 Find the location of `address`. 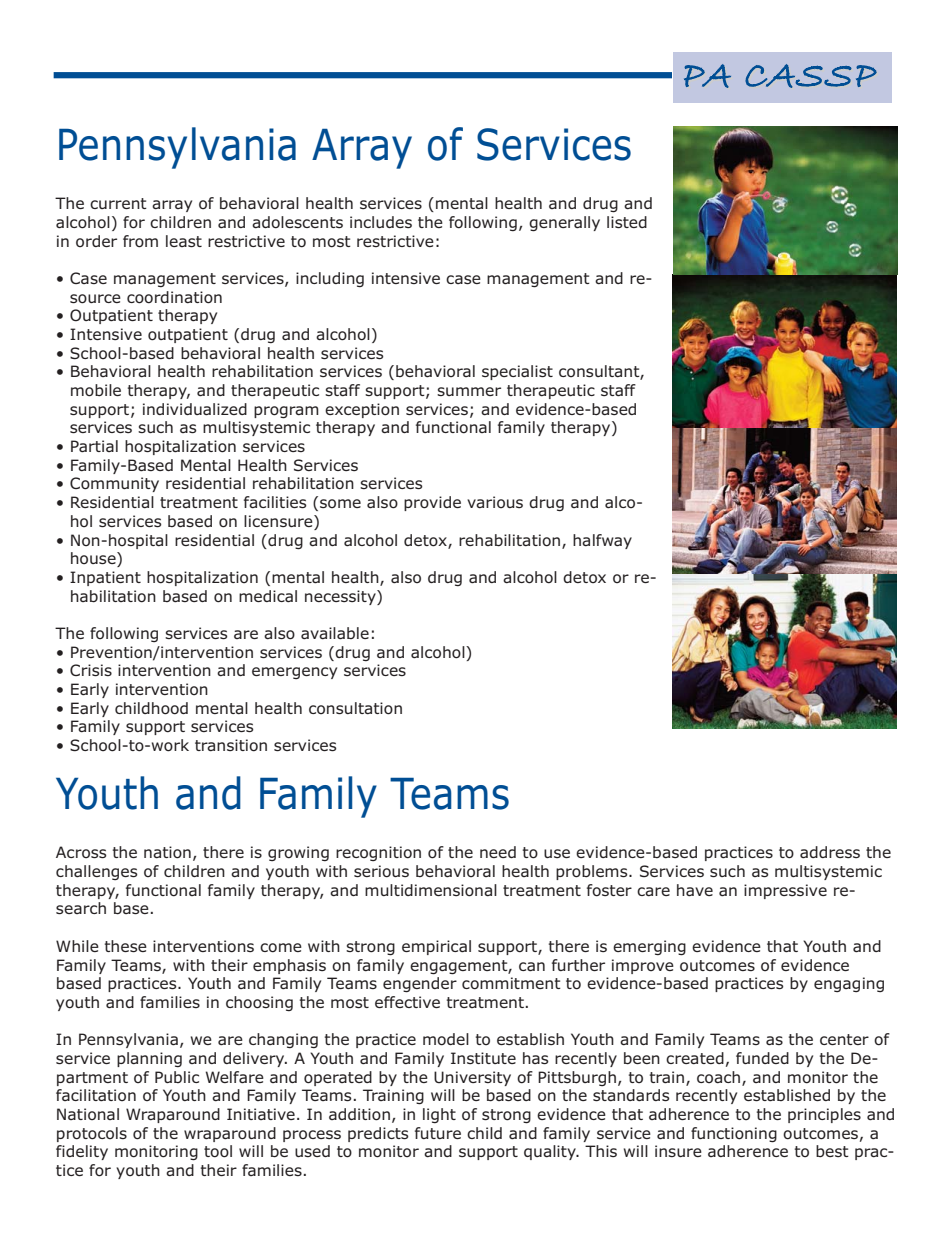

address is located at coordinates (830, 852).
